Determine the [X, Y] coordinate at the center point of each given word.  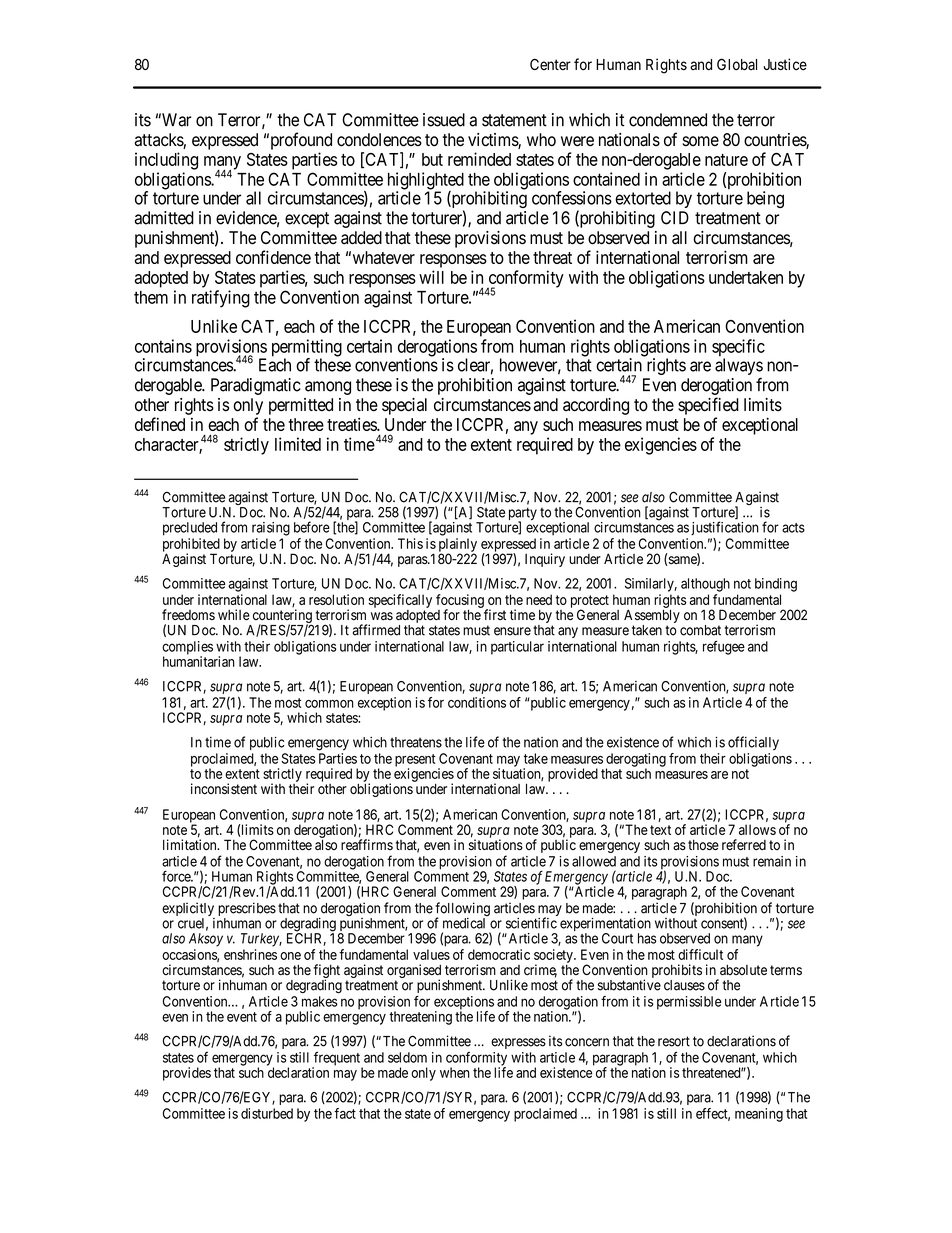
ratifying [221, 299]
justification [725, 528]
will [431, 277]
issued [444, 120]
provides [187, 1074]
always [739, 368]
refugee [724, 648]
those [703, 845]
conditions [477, 702]
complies [187, 649]
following [462, 910]
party [523, 515]
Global [737, 64]
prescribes [247, 910]
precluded [190, 529]
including [166, 161]
